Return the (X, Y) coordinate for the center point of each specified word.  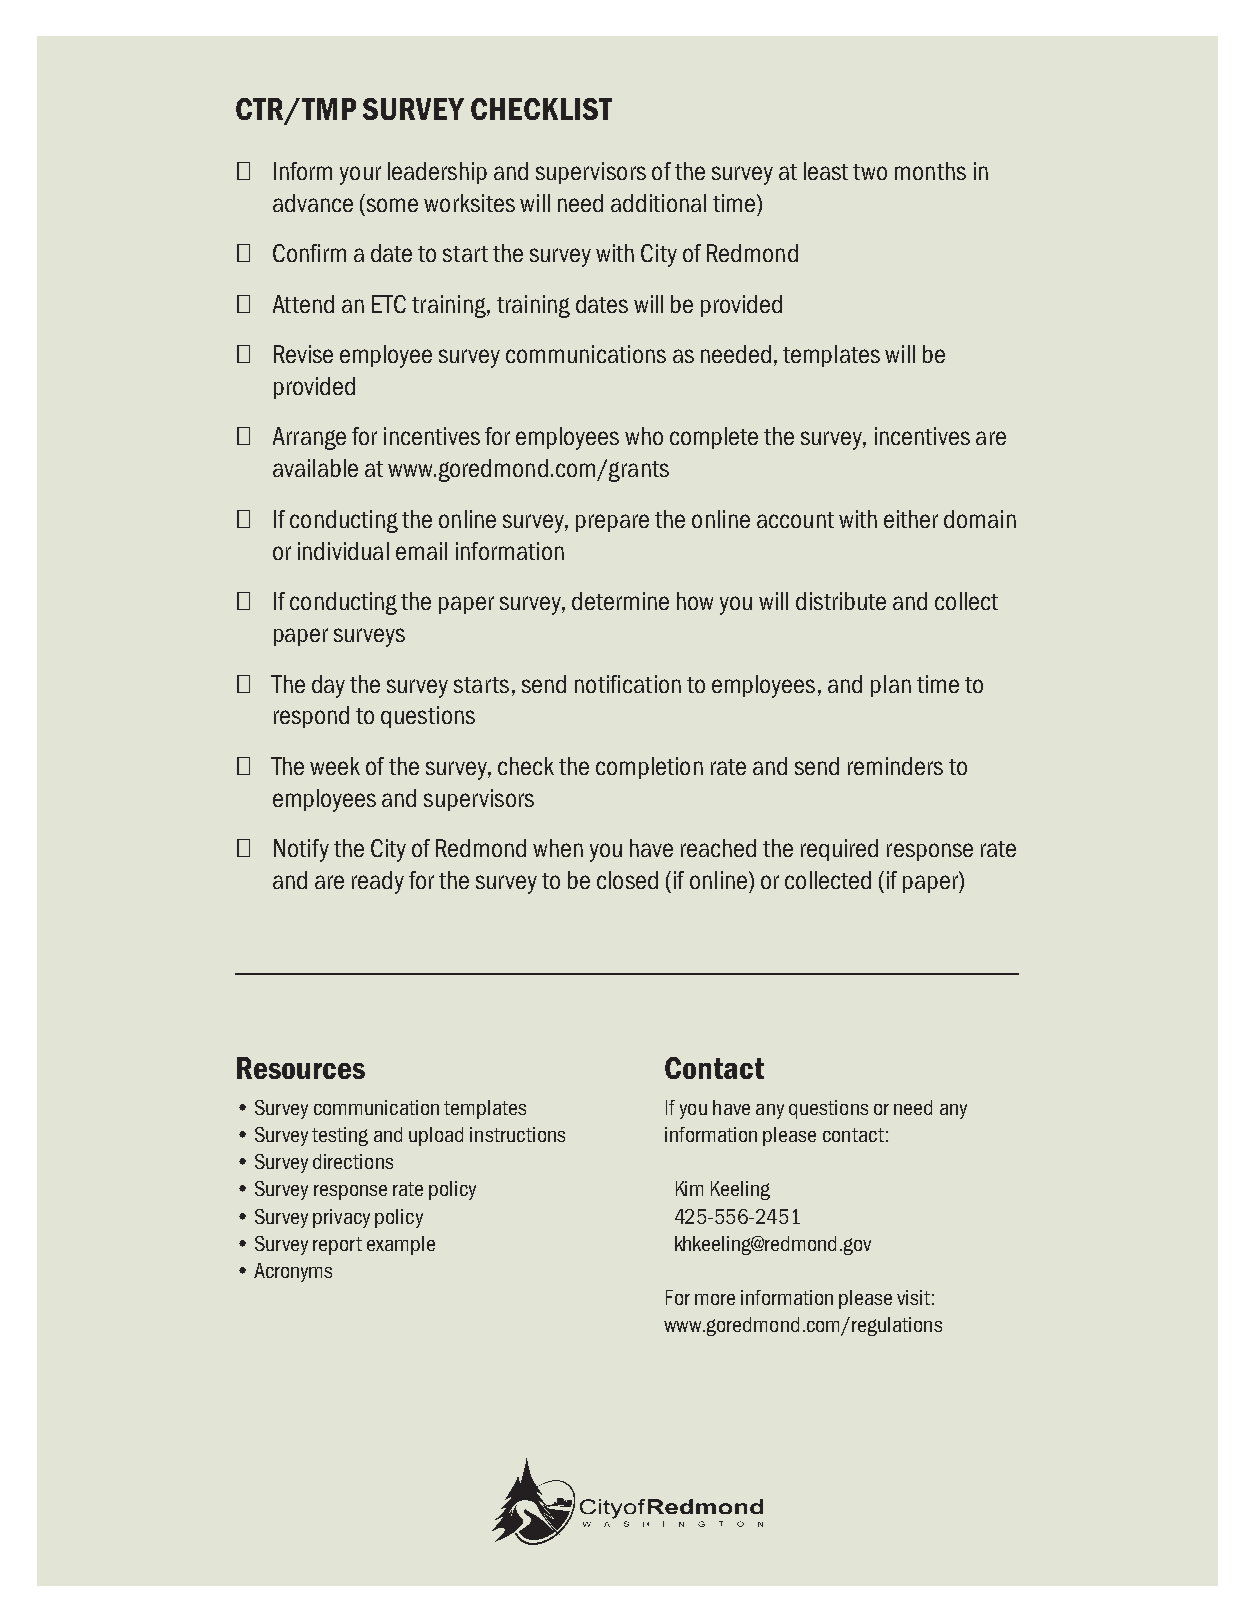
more (715, 1299)
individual (343, 551)
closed (627, 880)
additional (658, 203)
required (839, 850)
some (392, 205)
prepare (612, 523)
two (870, 172)
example (401, 1245)
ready (378, 882)
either (911, 519)
